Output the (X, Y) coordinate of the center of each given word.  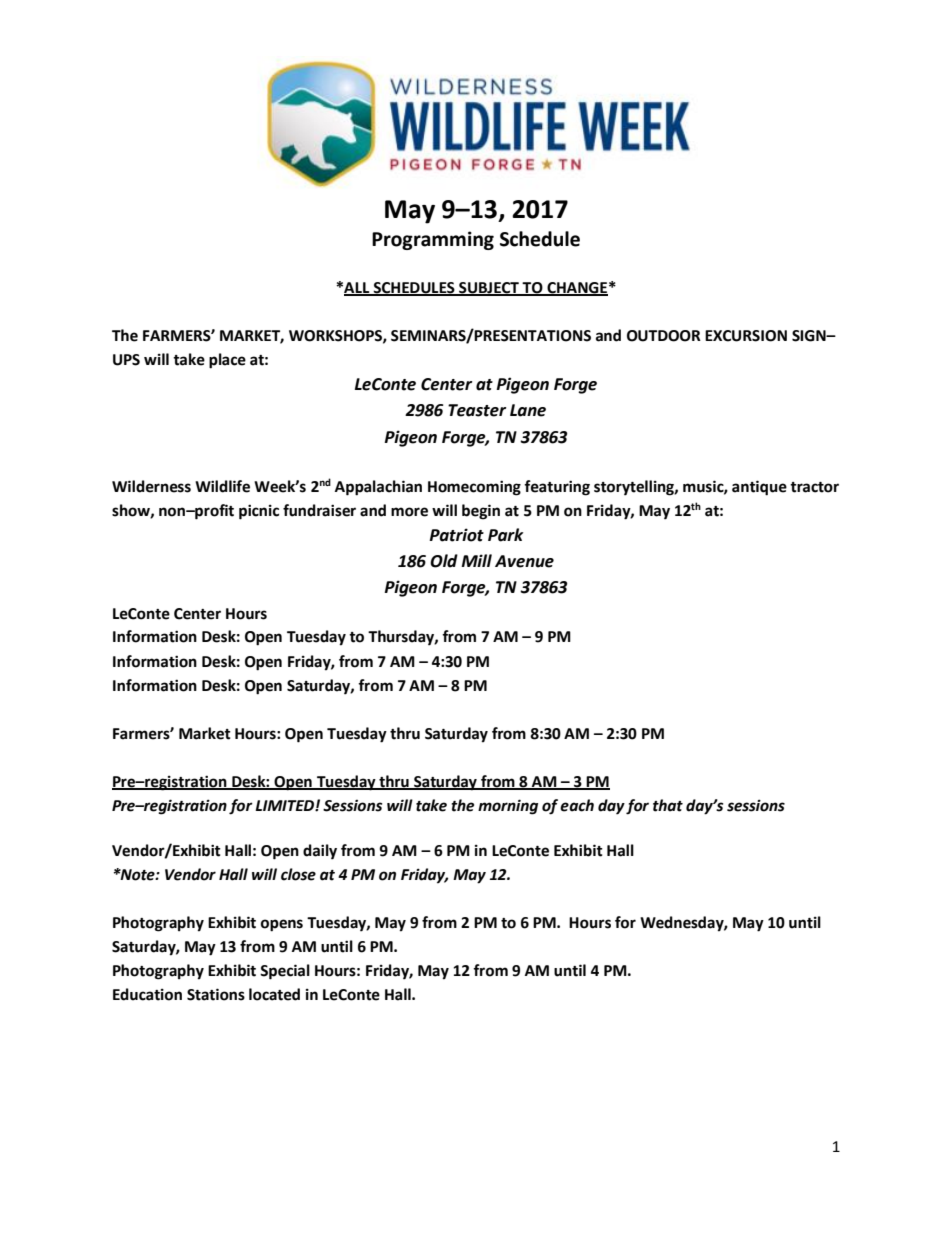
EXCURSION (746, 336)
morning (508, 807)
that (668, 805)
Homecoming (474, 488)
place (227, 361)
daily (320, 852)
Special (285, 972)
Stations (216, 994)
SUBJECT (489, 288)
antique (759, 488)
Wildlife (222, 486)
